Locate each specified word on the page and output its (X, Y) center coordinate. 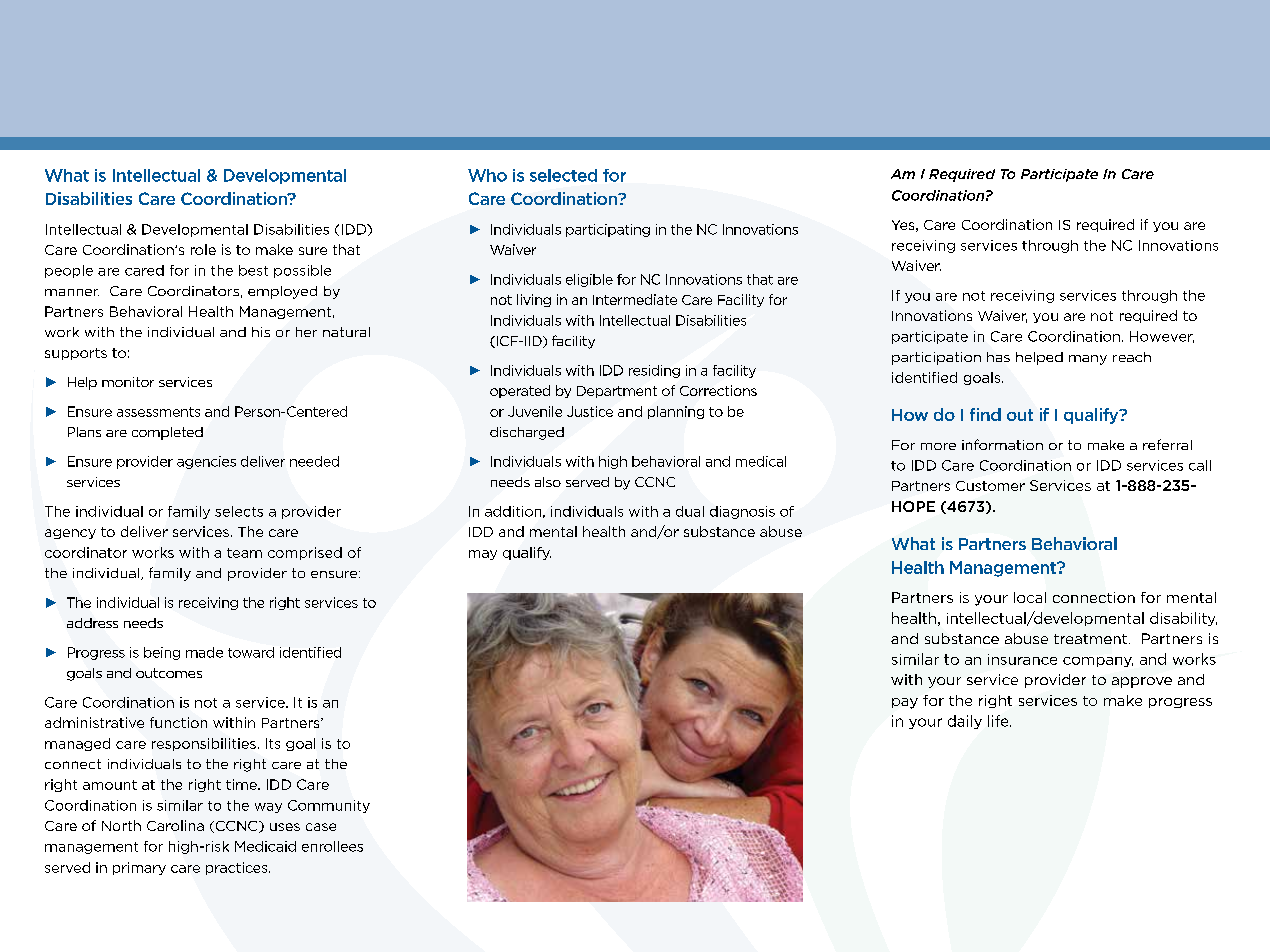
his (261, 332)
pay (905, 703)
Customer (990, 486)
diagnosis (742, 512)
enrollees (332, 846)
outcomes (169, 673)
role (203, 249)
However (1162, 337)
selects (239, 511)
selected (563, 175)
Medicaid (265, 846)
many (1088, 360)
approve (1142, 682)
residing (654, 371)
